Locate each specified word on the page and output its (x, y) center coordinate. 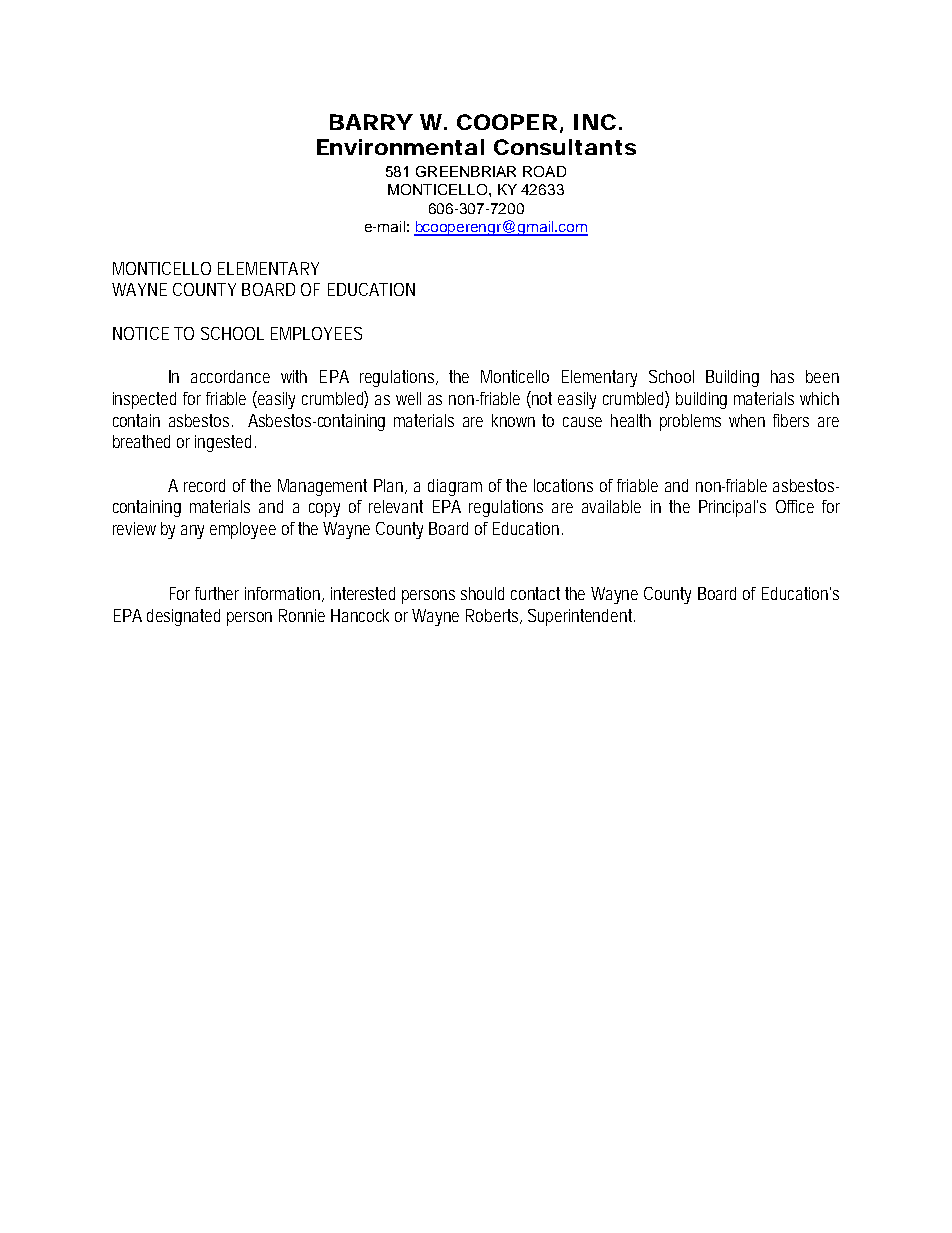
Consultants (565, 147)
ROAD (544, 171)
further (217, 593)
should (482, 593)
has (782, 376)
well (408, 398)
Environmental (400, 147)
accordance (230, 376)
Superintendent (581, 617)
